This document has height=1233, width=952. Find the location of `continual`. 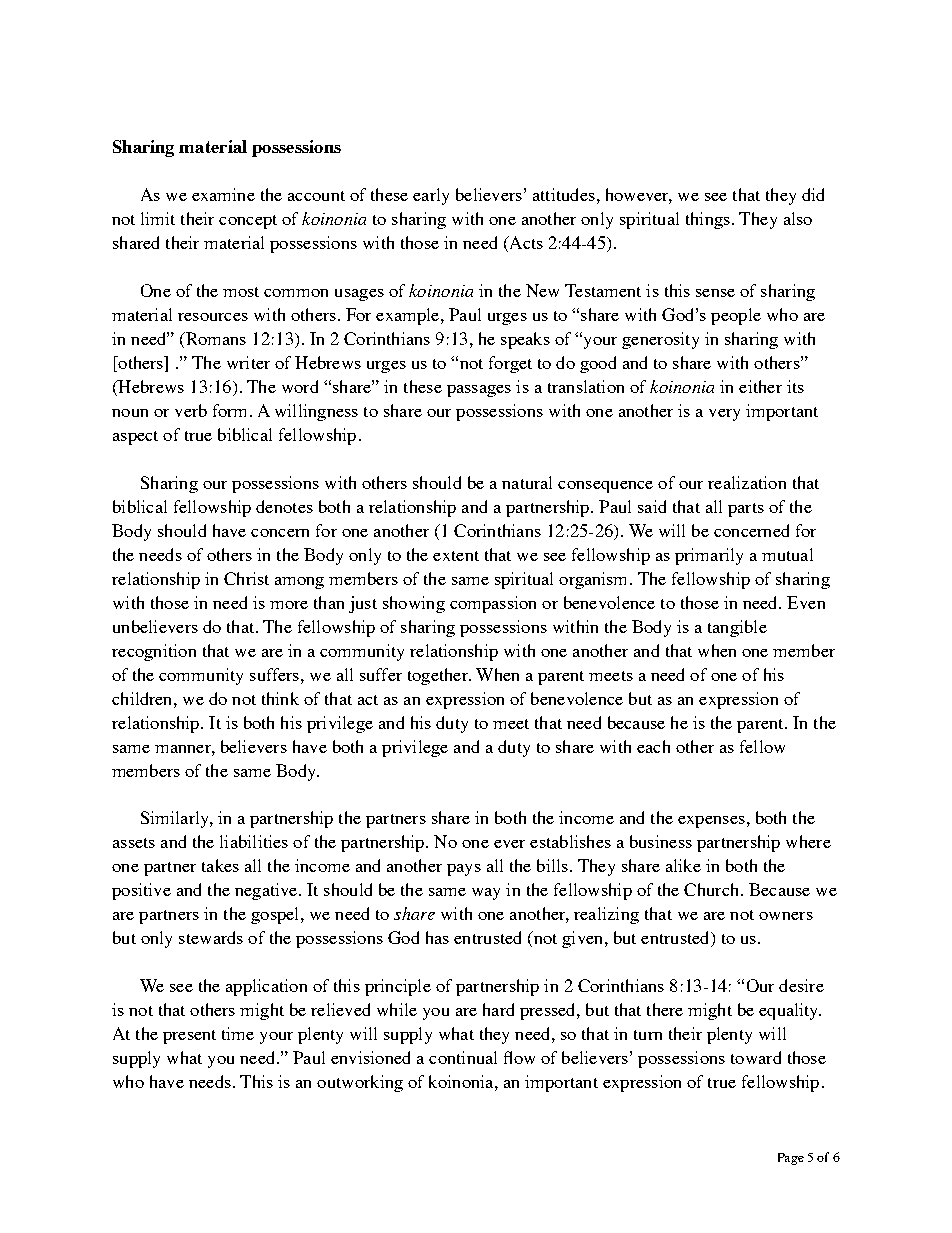

continual is located at coordinates (463, 1057).
